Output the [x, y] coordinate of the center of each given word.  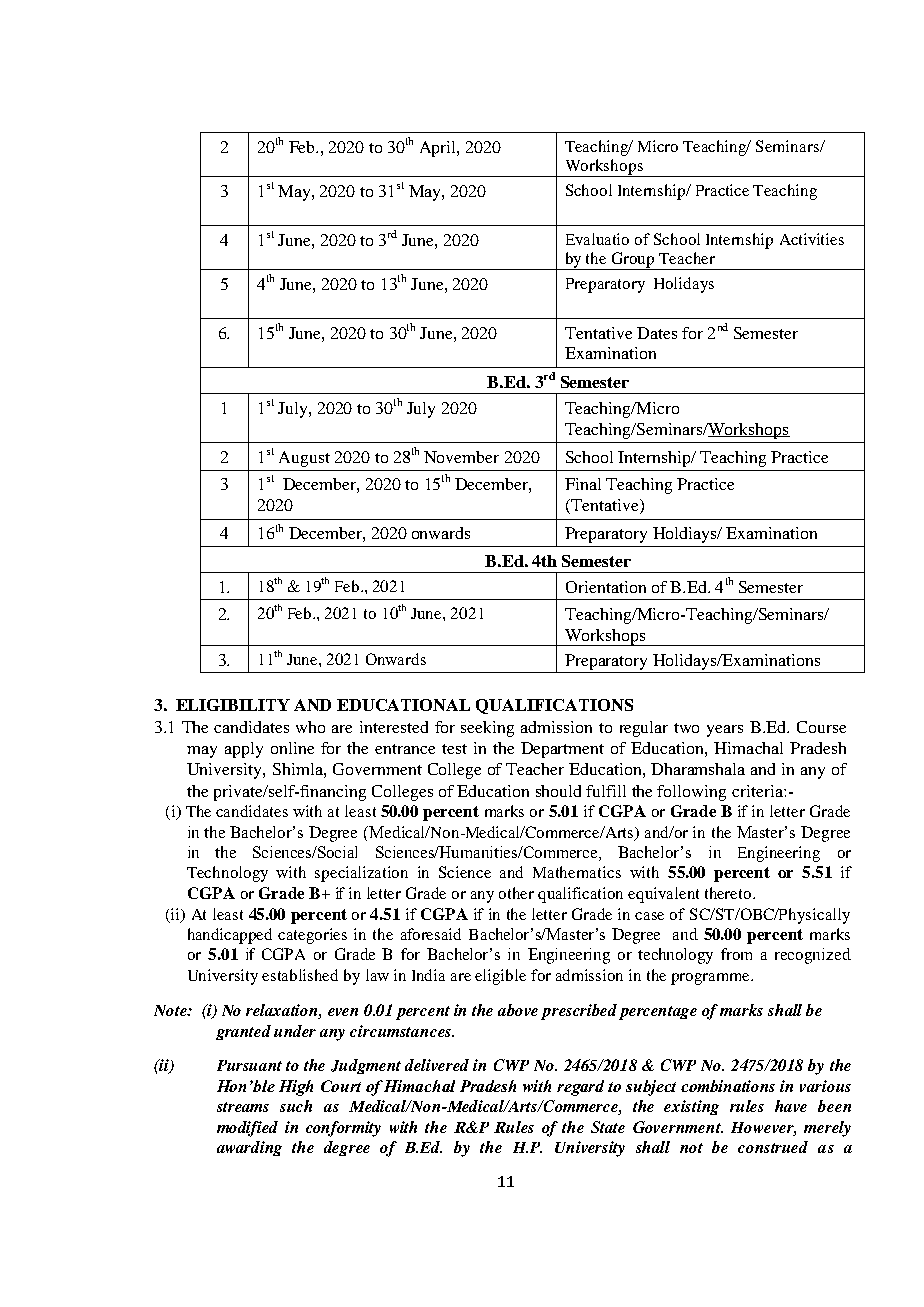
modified [247, 1129]
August [304, 459]
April [439, 149]
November [461, 457]
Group [634, 261]
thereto [729, 893]
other [516, 893]
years [725, 731]
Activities [812, 239]
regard [580, 1088]
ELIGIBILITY [233, 705]
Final [583, 484]
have [791, 1106]
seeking [487, 729]
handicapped [230, 936]
